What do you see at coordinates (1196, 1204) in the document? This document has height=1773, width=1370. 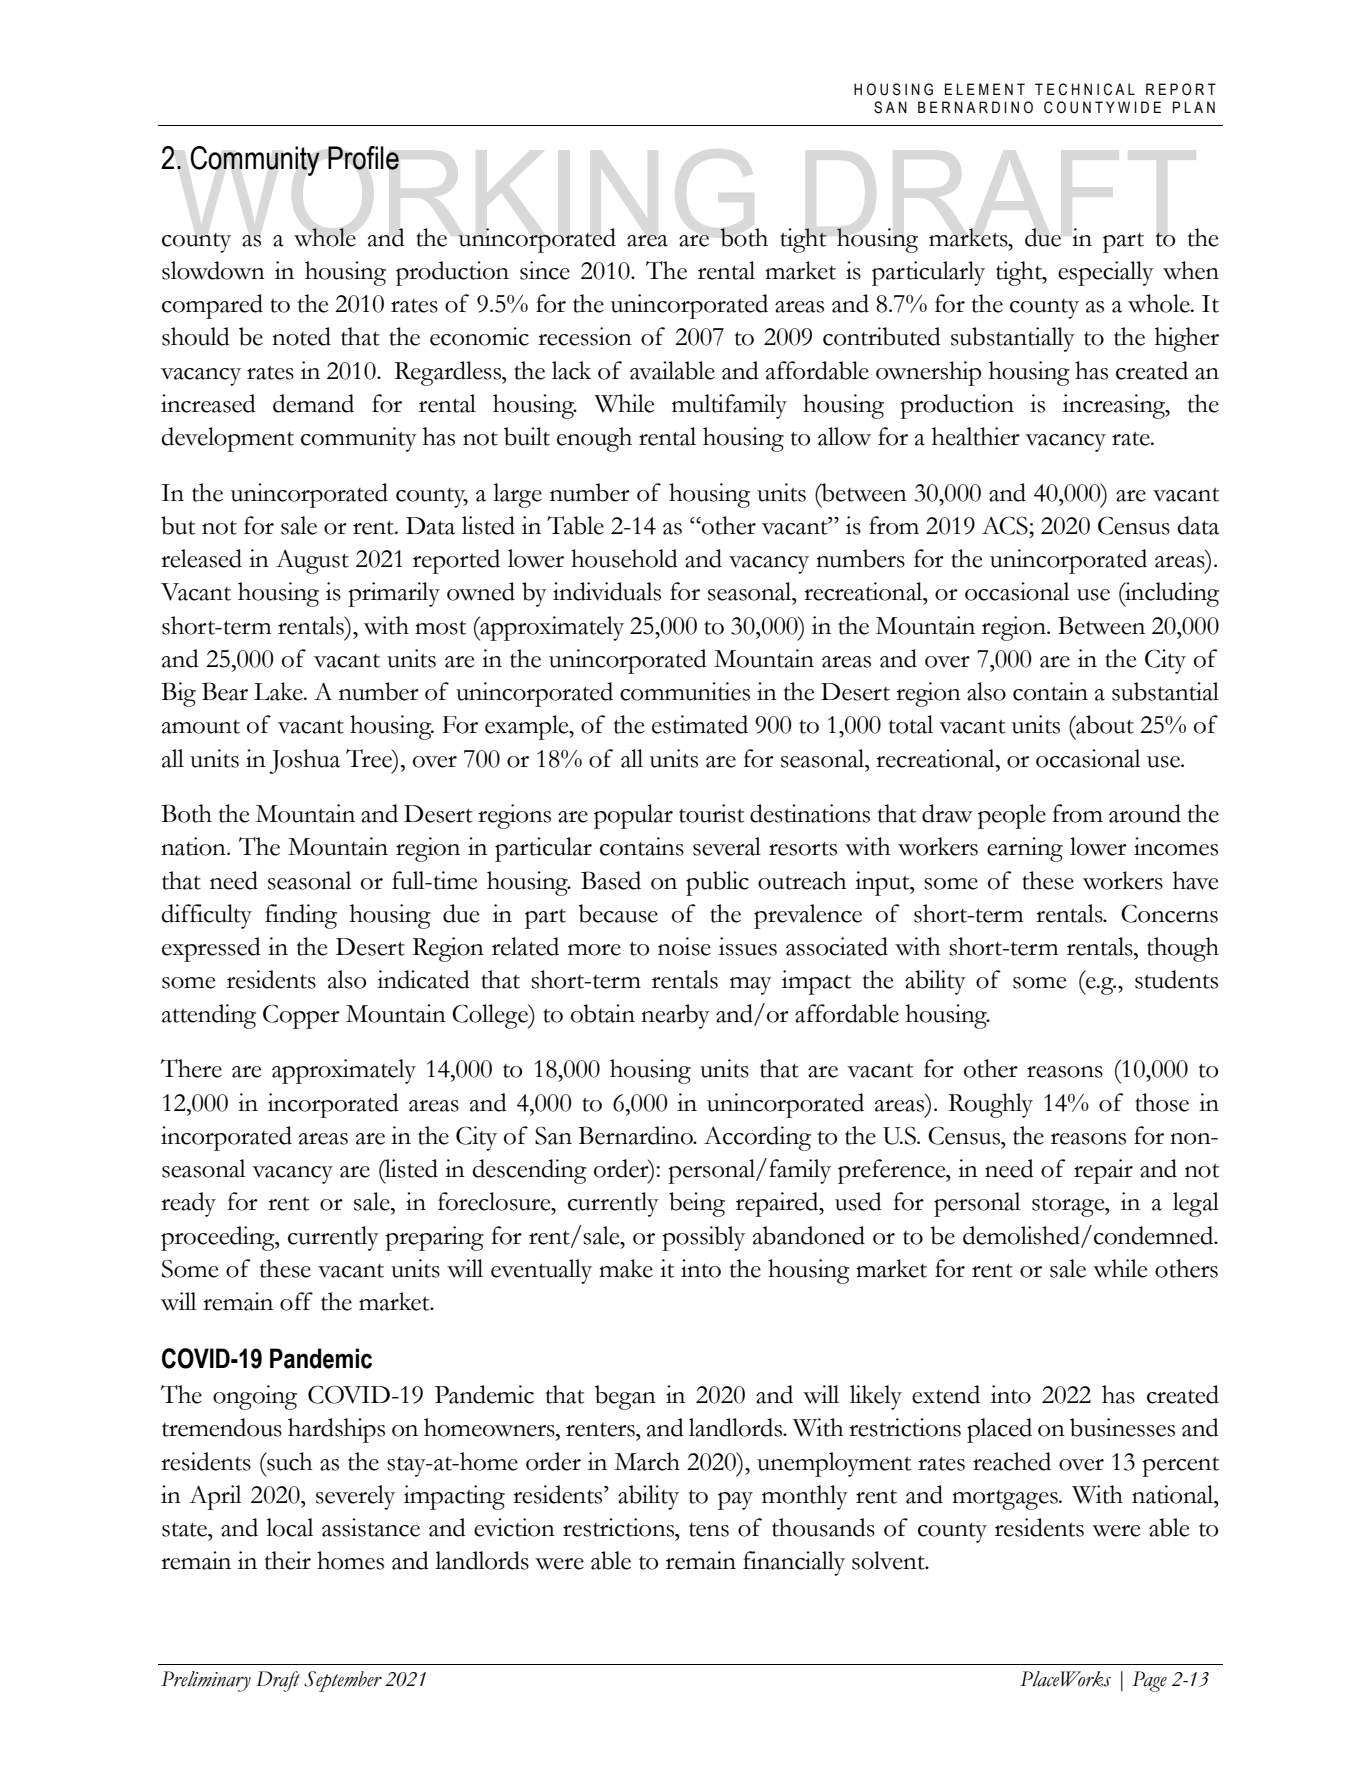 I see `legal` at bounding box center [1196, 1204].
